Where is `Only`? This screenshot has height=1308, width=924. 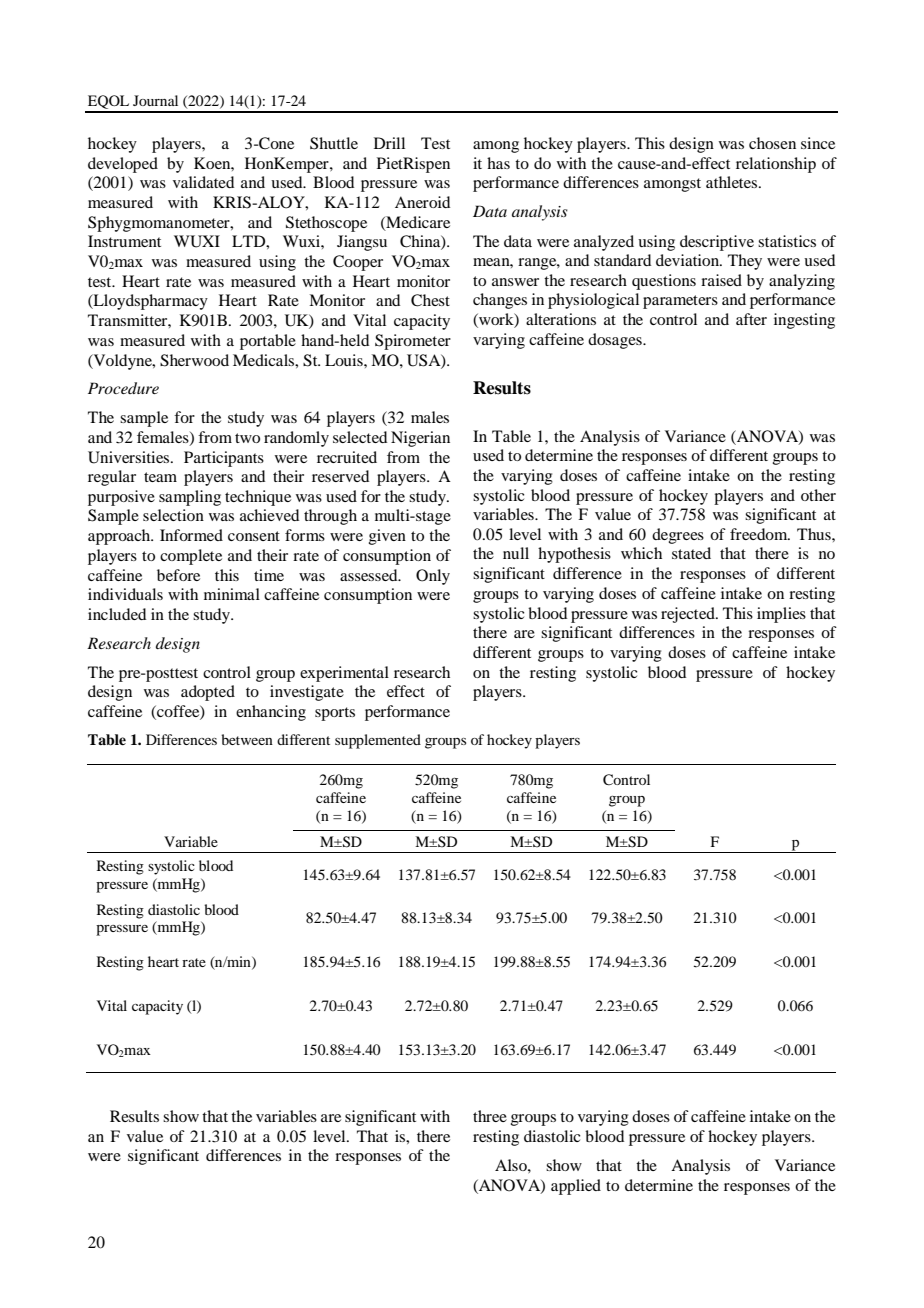 Only is located at coordinates (433, 577).
